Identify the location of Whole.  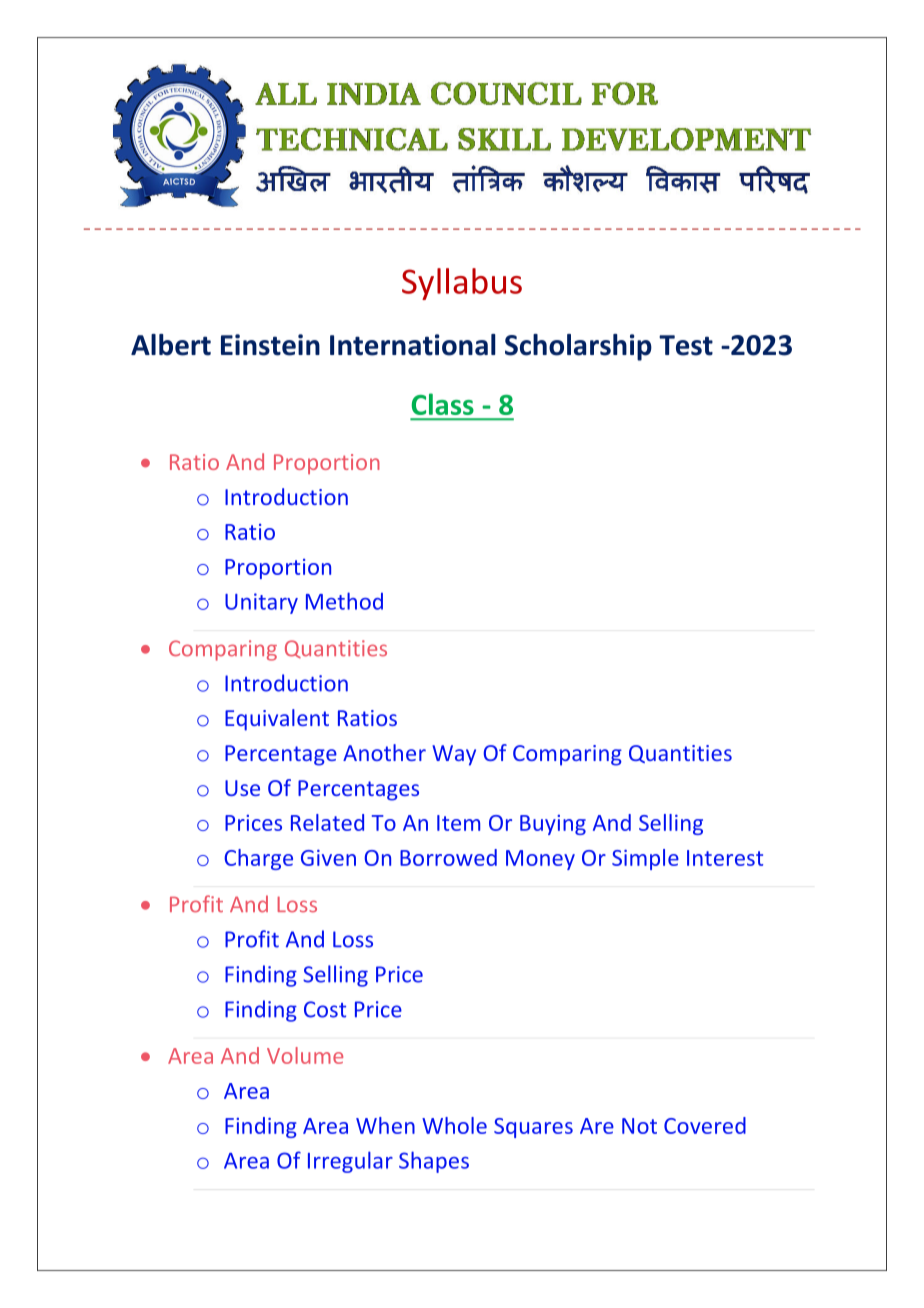
(454, 1125).
